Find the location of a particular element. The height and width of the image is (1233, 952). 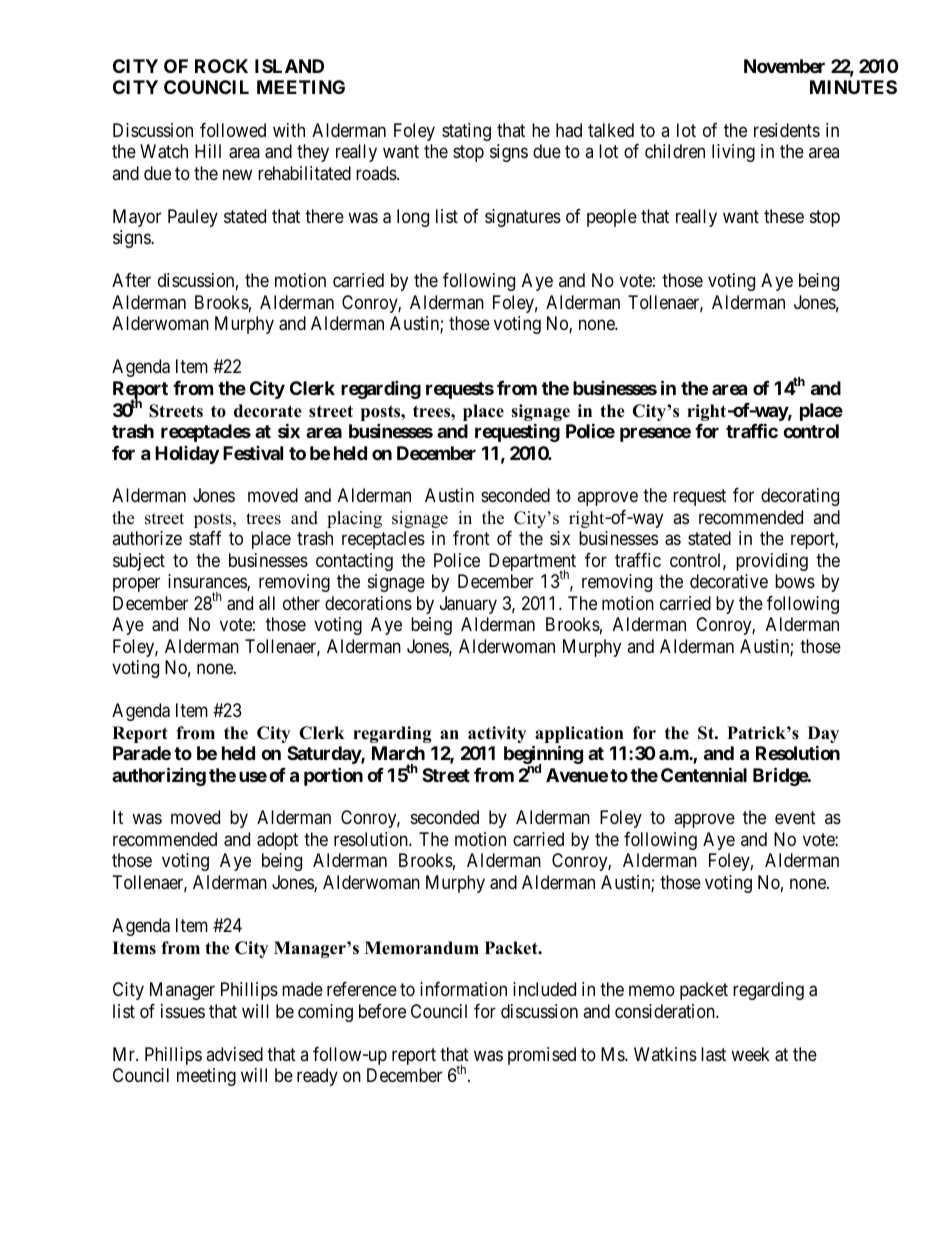

stating is located at coordinates (466, 132).
